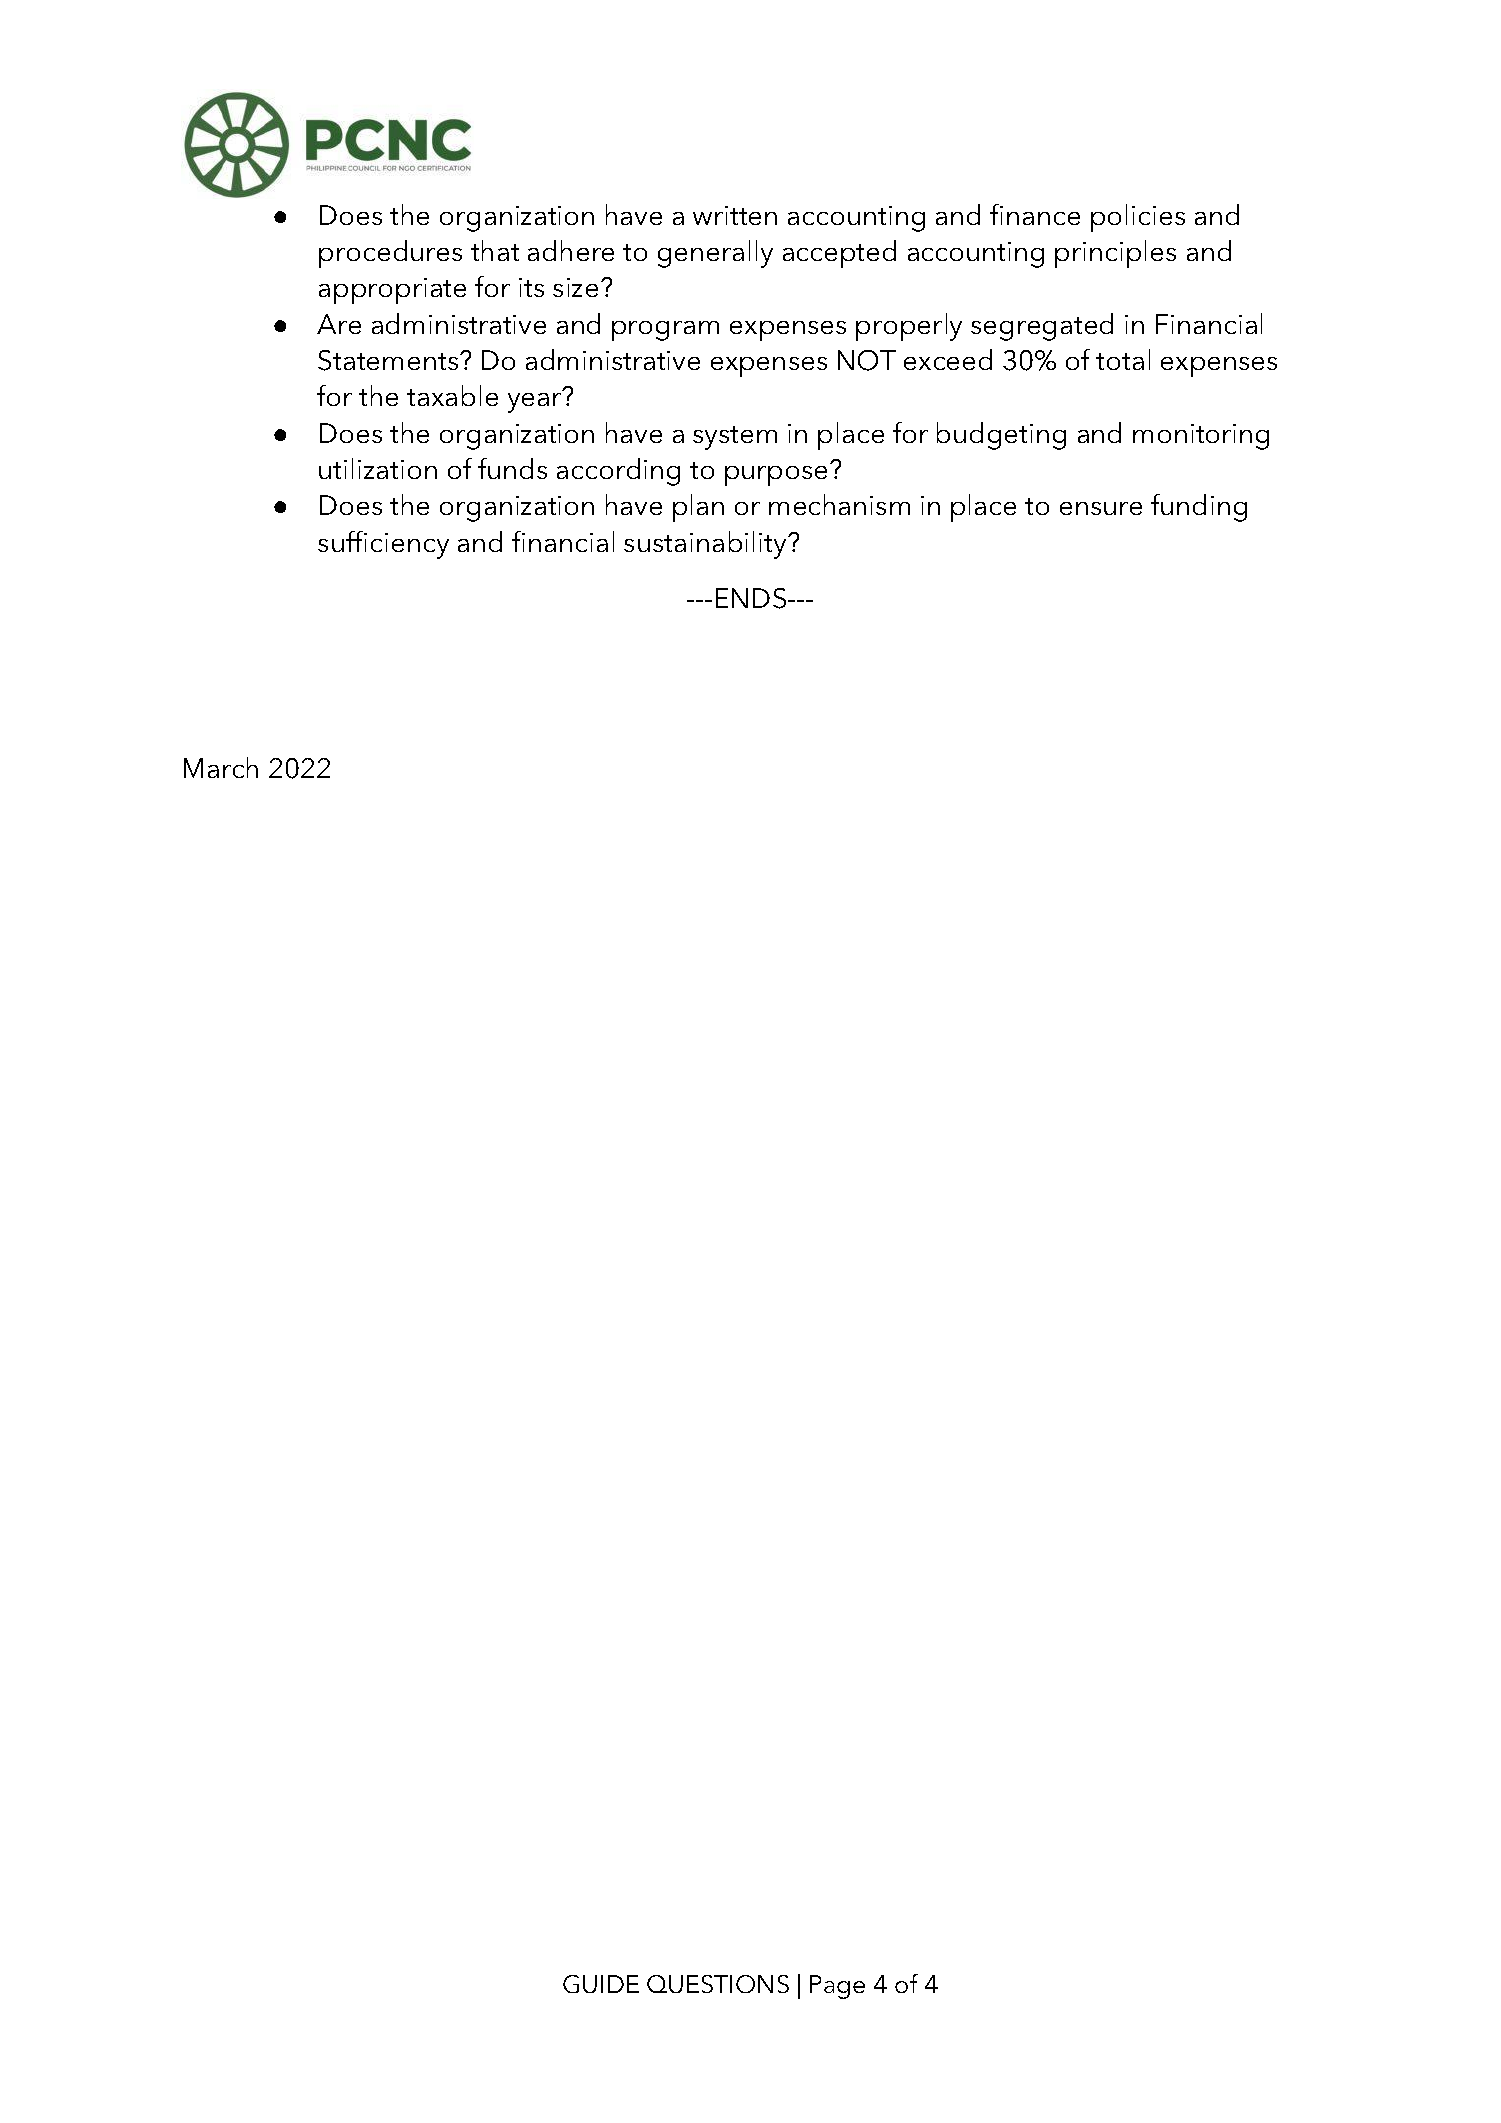  Describe the element at coordinates (776, 476) in the screenshot. I see `purpose` at that location.
